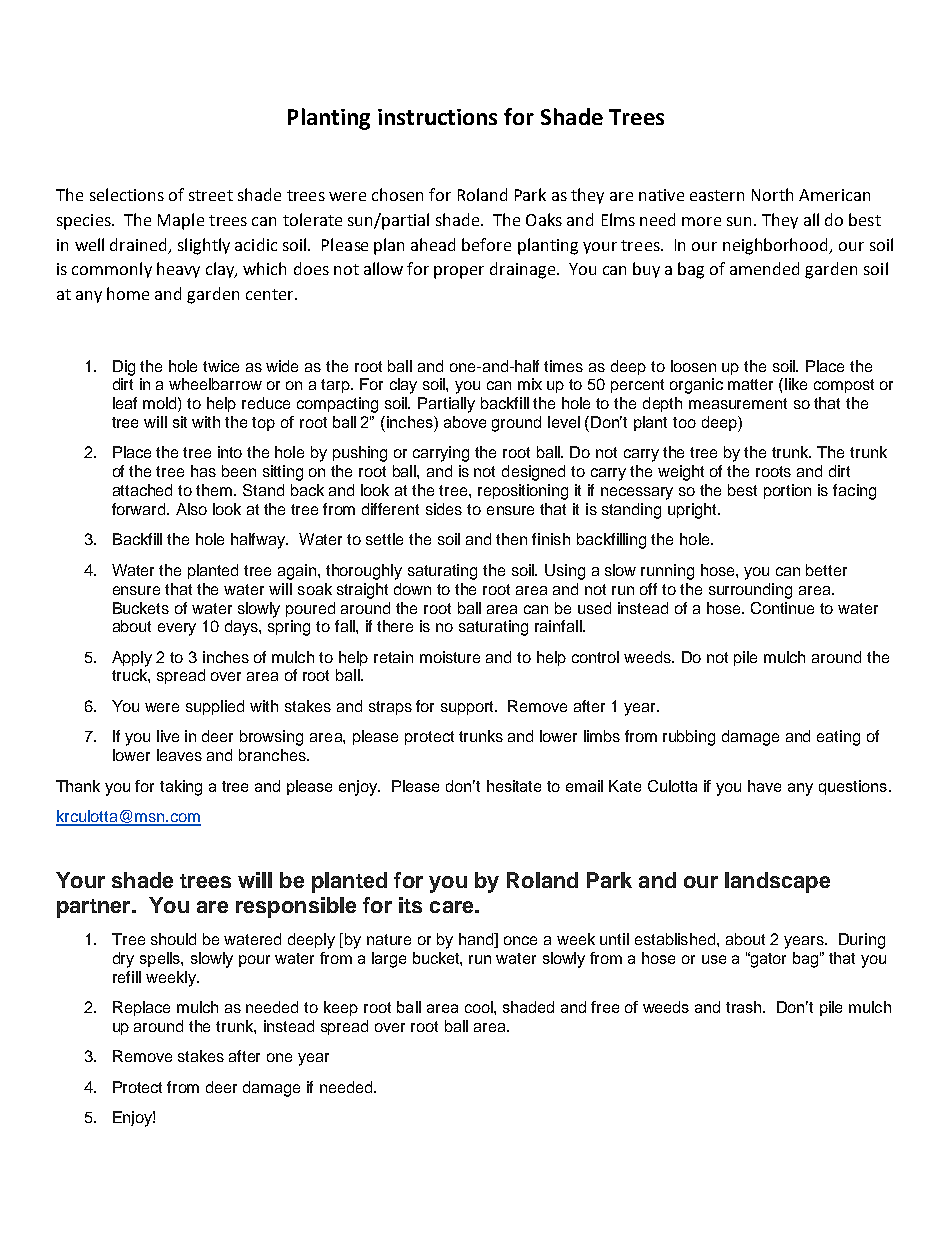  I want to click on trash, so click(745, 1007).
